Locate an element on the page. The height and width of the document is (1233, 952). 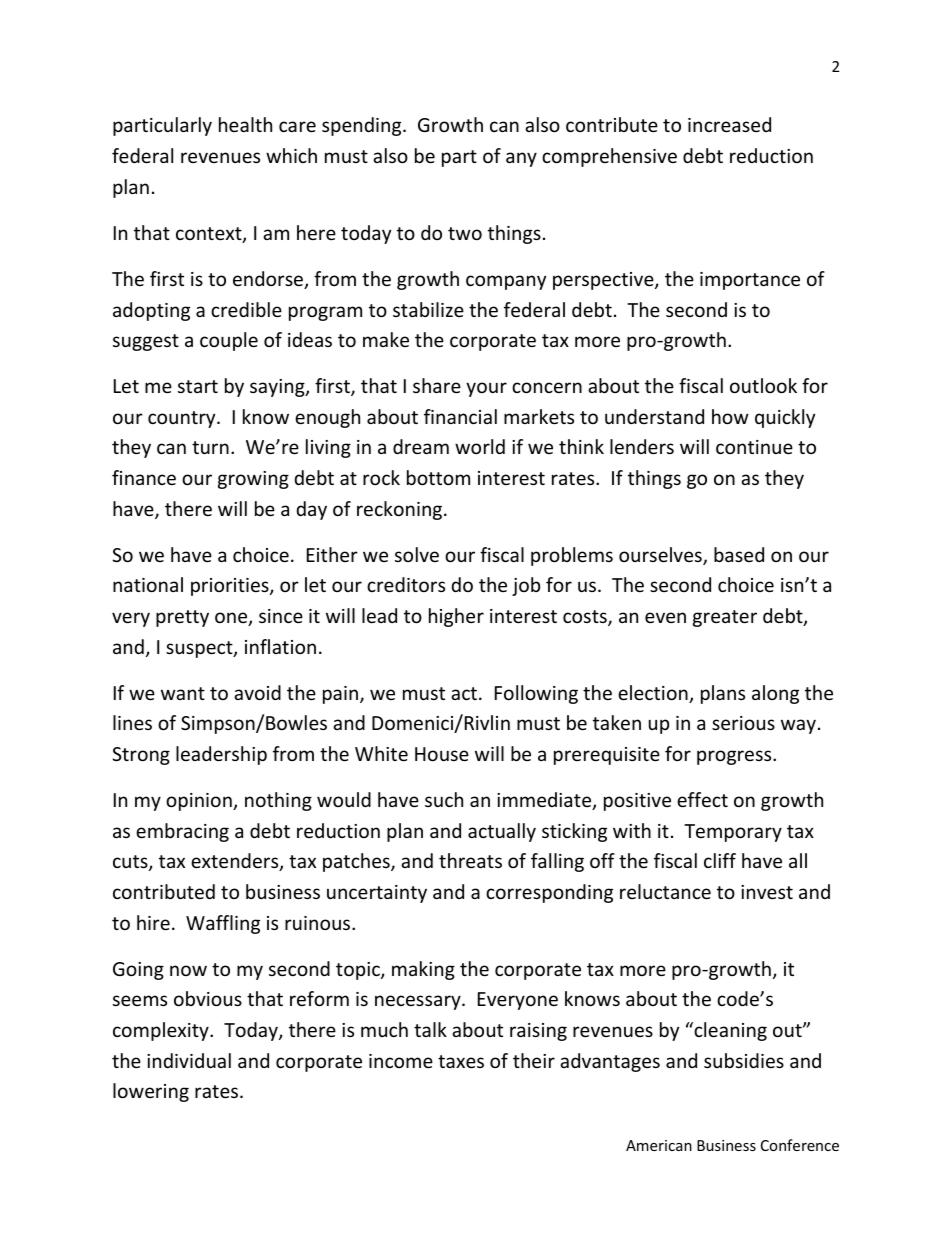
increased is located at coordinates (729, 124).
